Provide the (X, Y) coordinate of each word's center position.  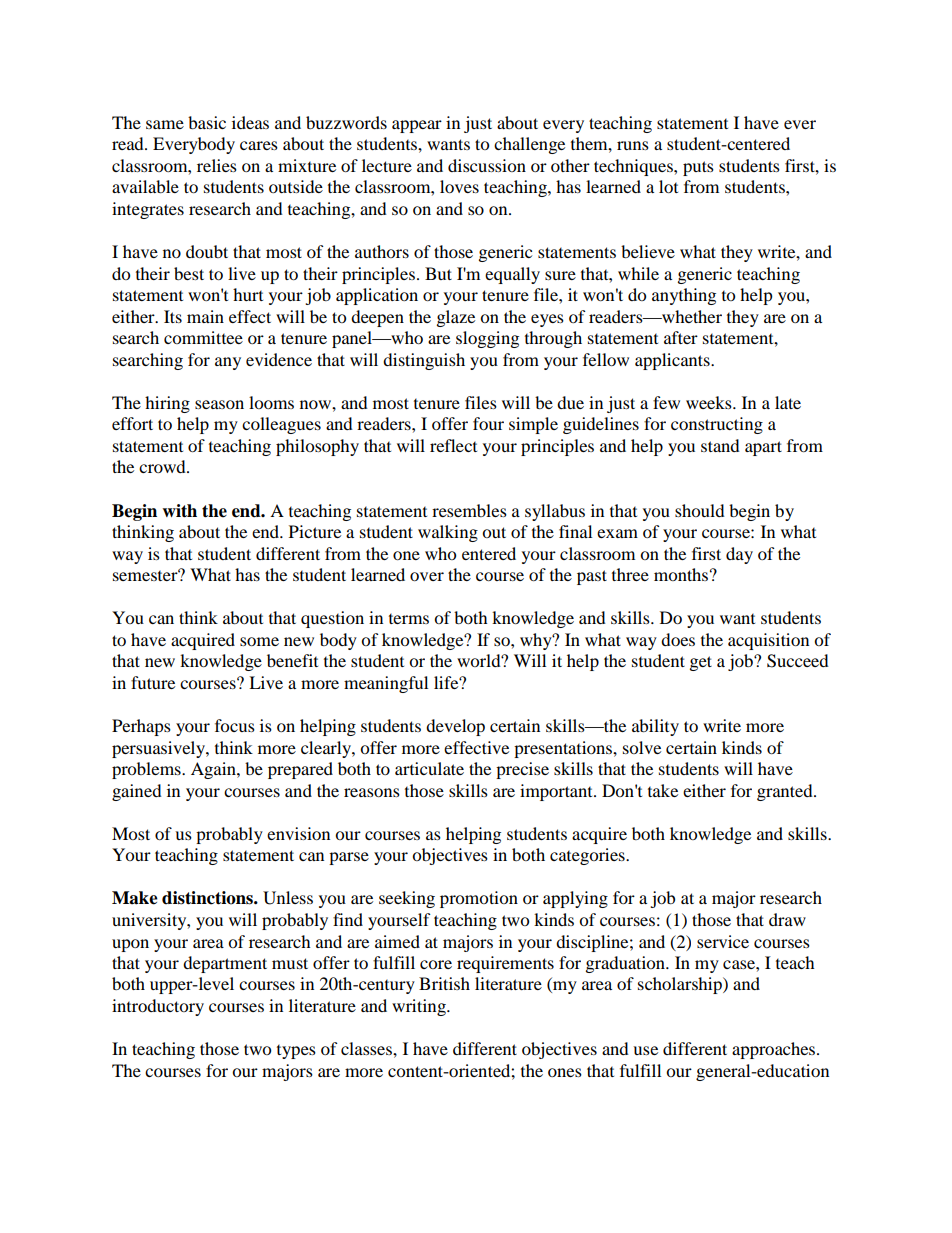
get (701, 663)
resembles (469, 510)
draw (787, 919)
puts (698, 168)
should (700, 510)
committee (203, 337)
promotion (479, 899)
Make (135, 898)
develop (455, 727)
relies (217, 165)
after (681, 337)
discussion (487, 165)
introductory (158, 1007)
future (153, 682)
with (179, 511)
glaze (456, 318)
